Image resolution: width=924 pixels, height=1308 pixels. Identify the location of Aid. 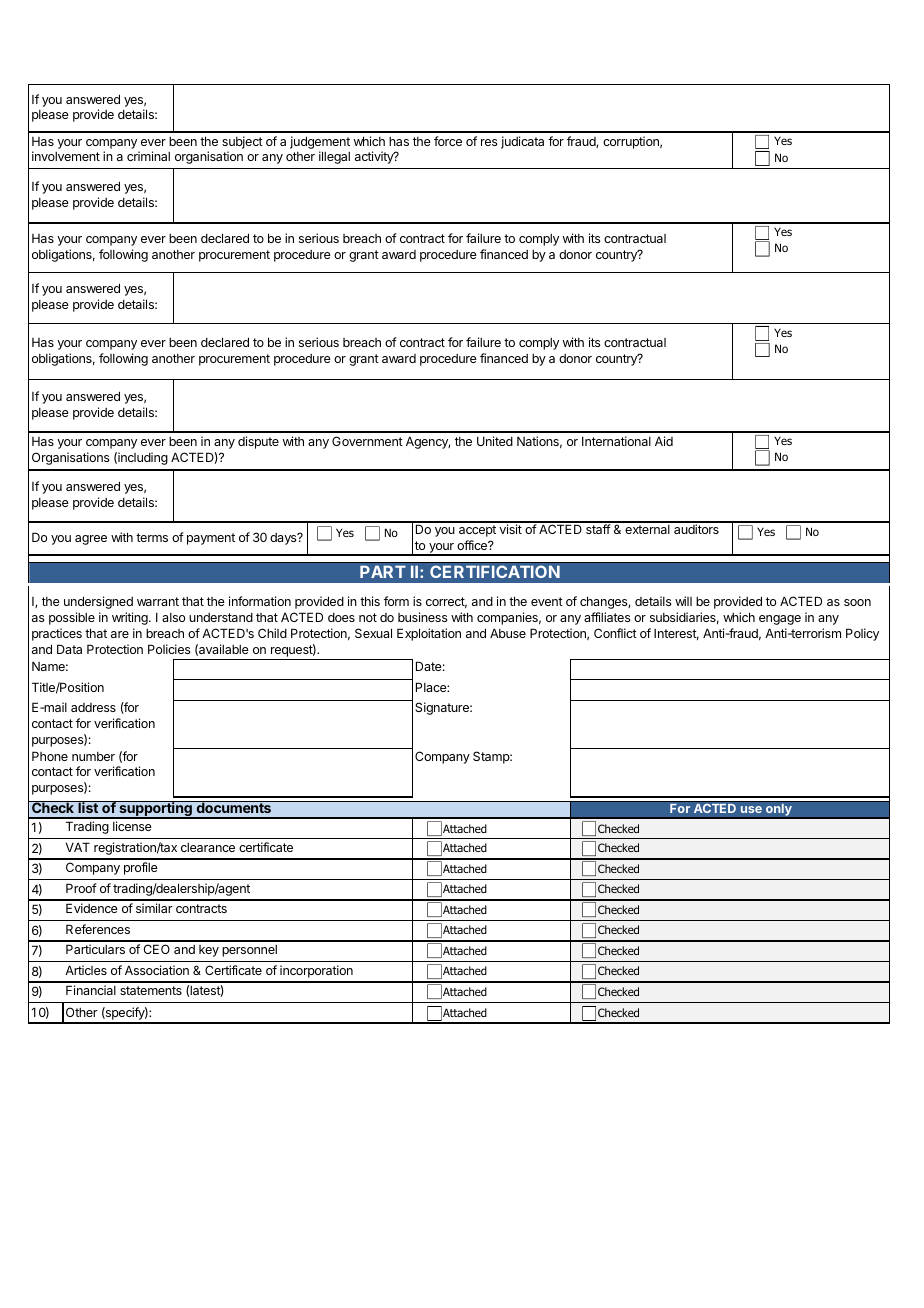
(664, 441).
